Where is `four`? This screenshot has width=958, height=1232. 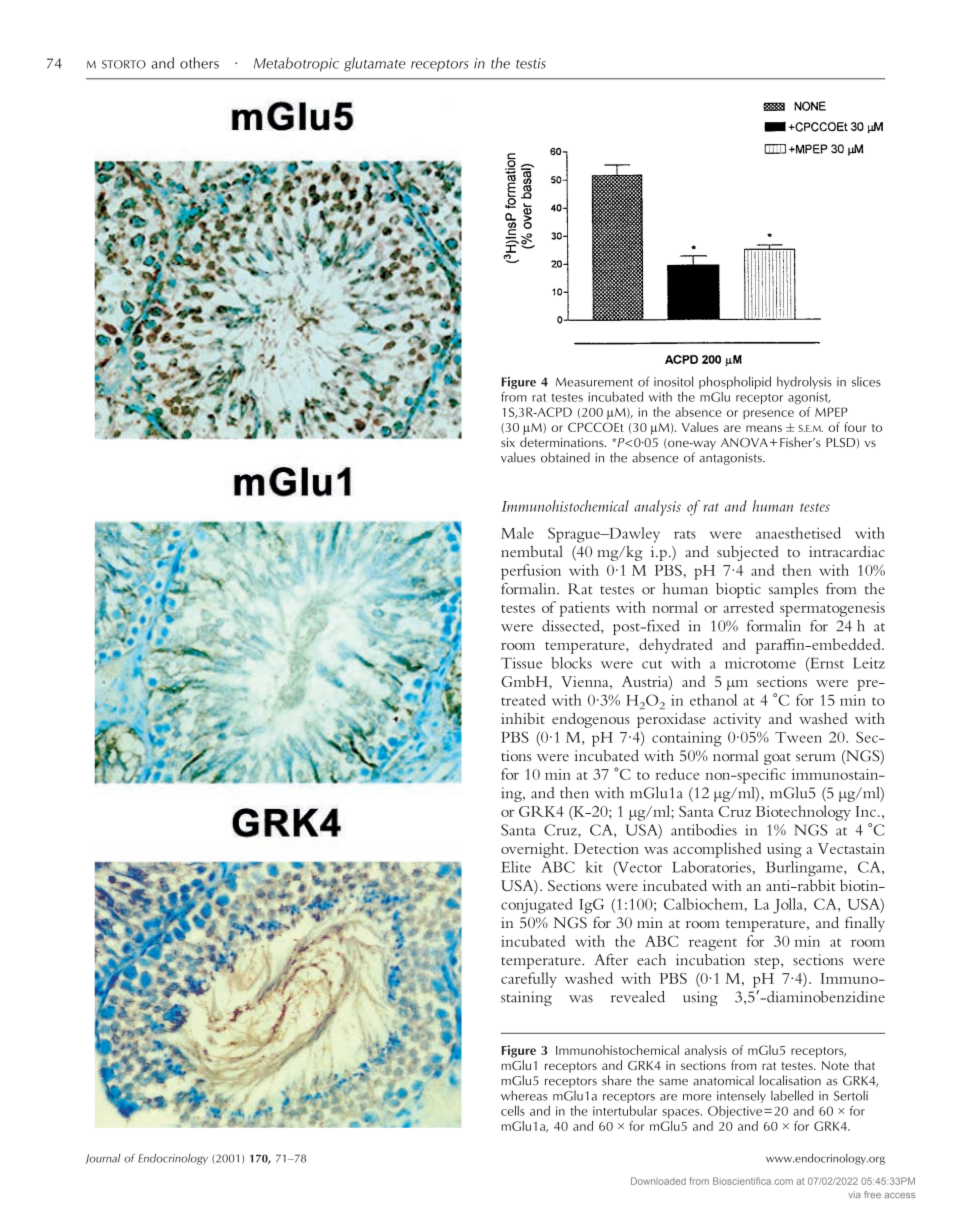 four is located at coordinates (855, 427).
